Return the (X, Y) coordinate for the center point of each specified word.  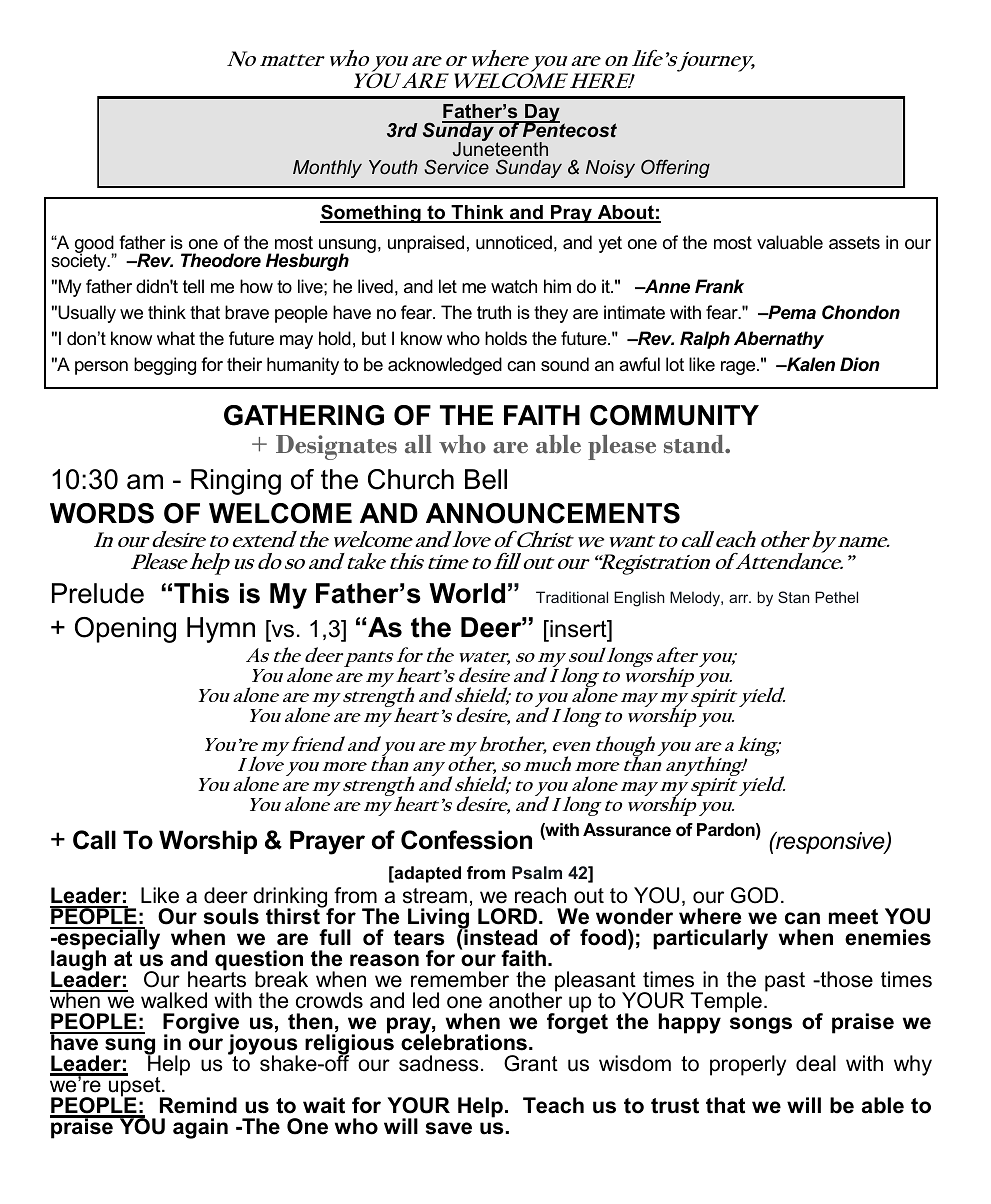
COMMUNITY (674, 415)
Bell (486, 479)
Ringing (236, 482)
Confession (466, 840)
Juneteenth (500, 148)
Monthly (327, 169)
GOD (754, 895)
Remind (198, 1105)
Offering (675, 168)
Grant (531, 1063)
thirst (294, 916)
